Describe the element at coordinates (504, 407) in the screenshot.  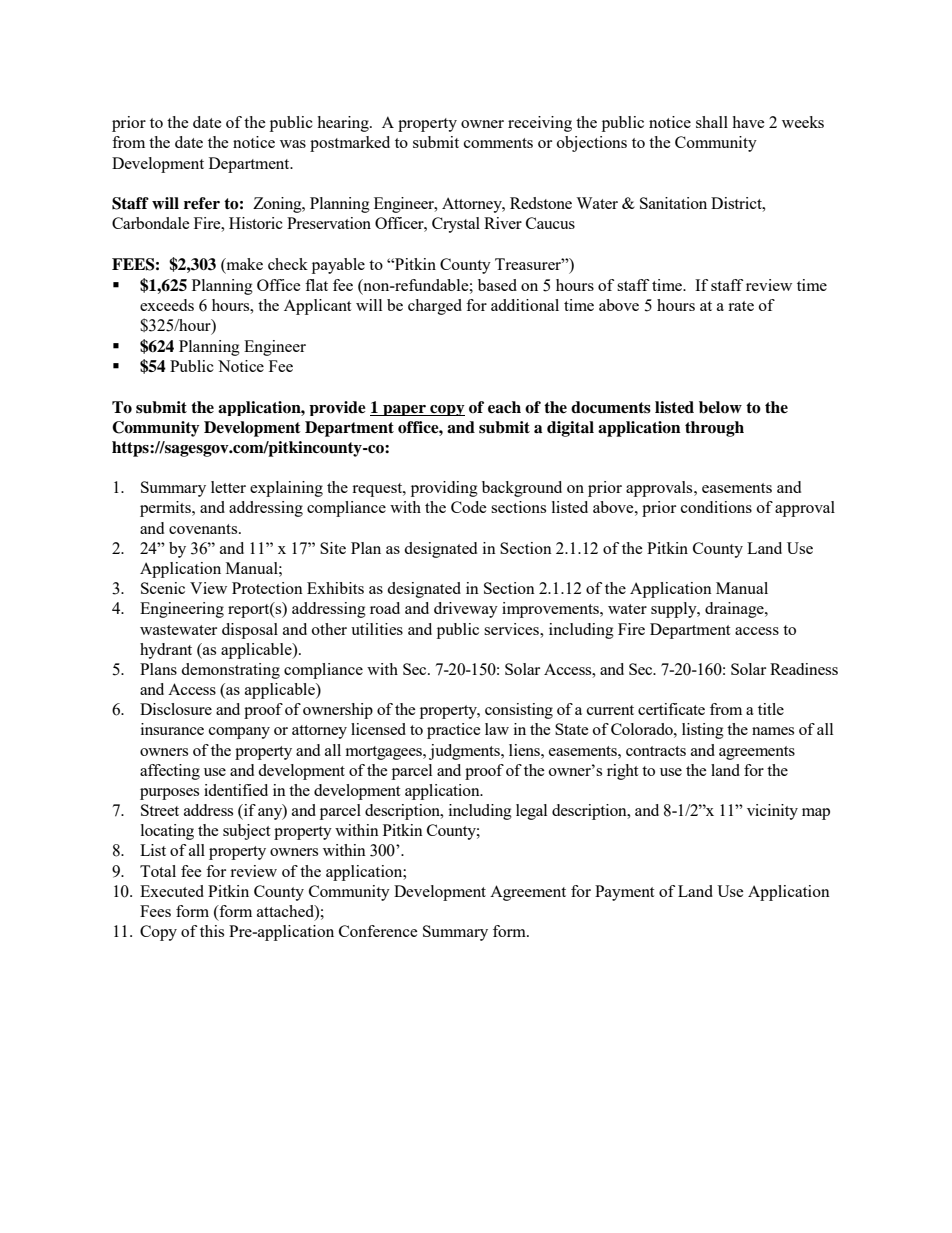
I see `each` at that location.
